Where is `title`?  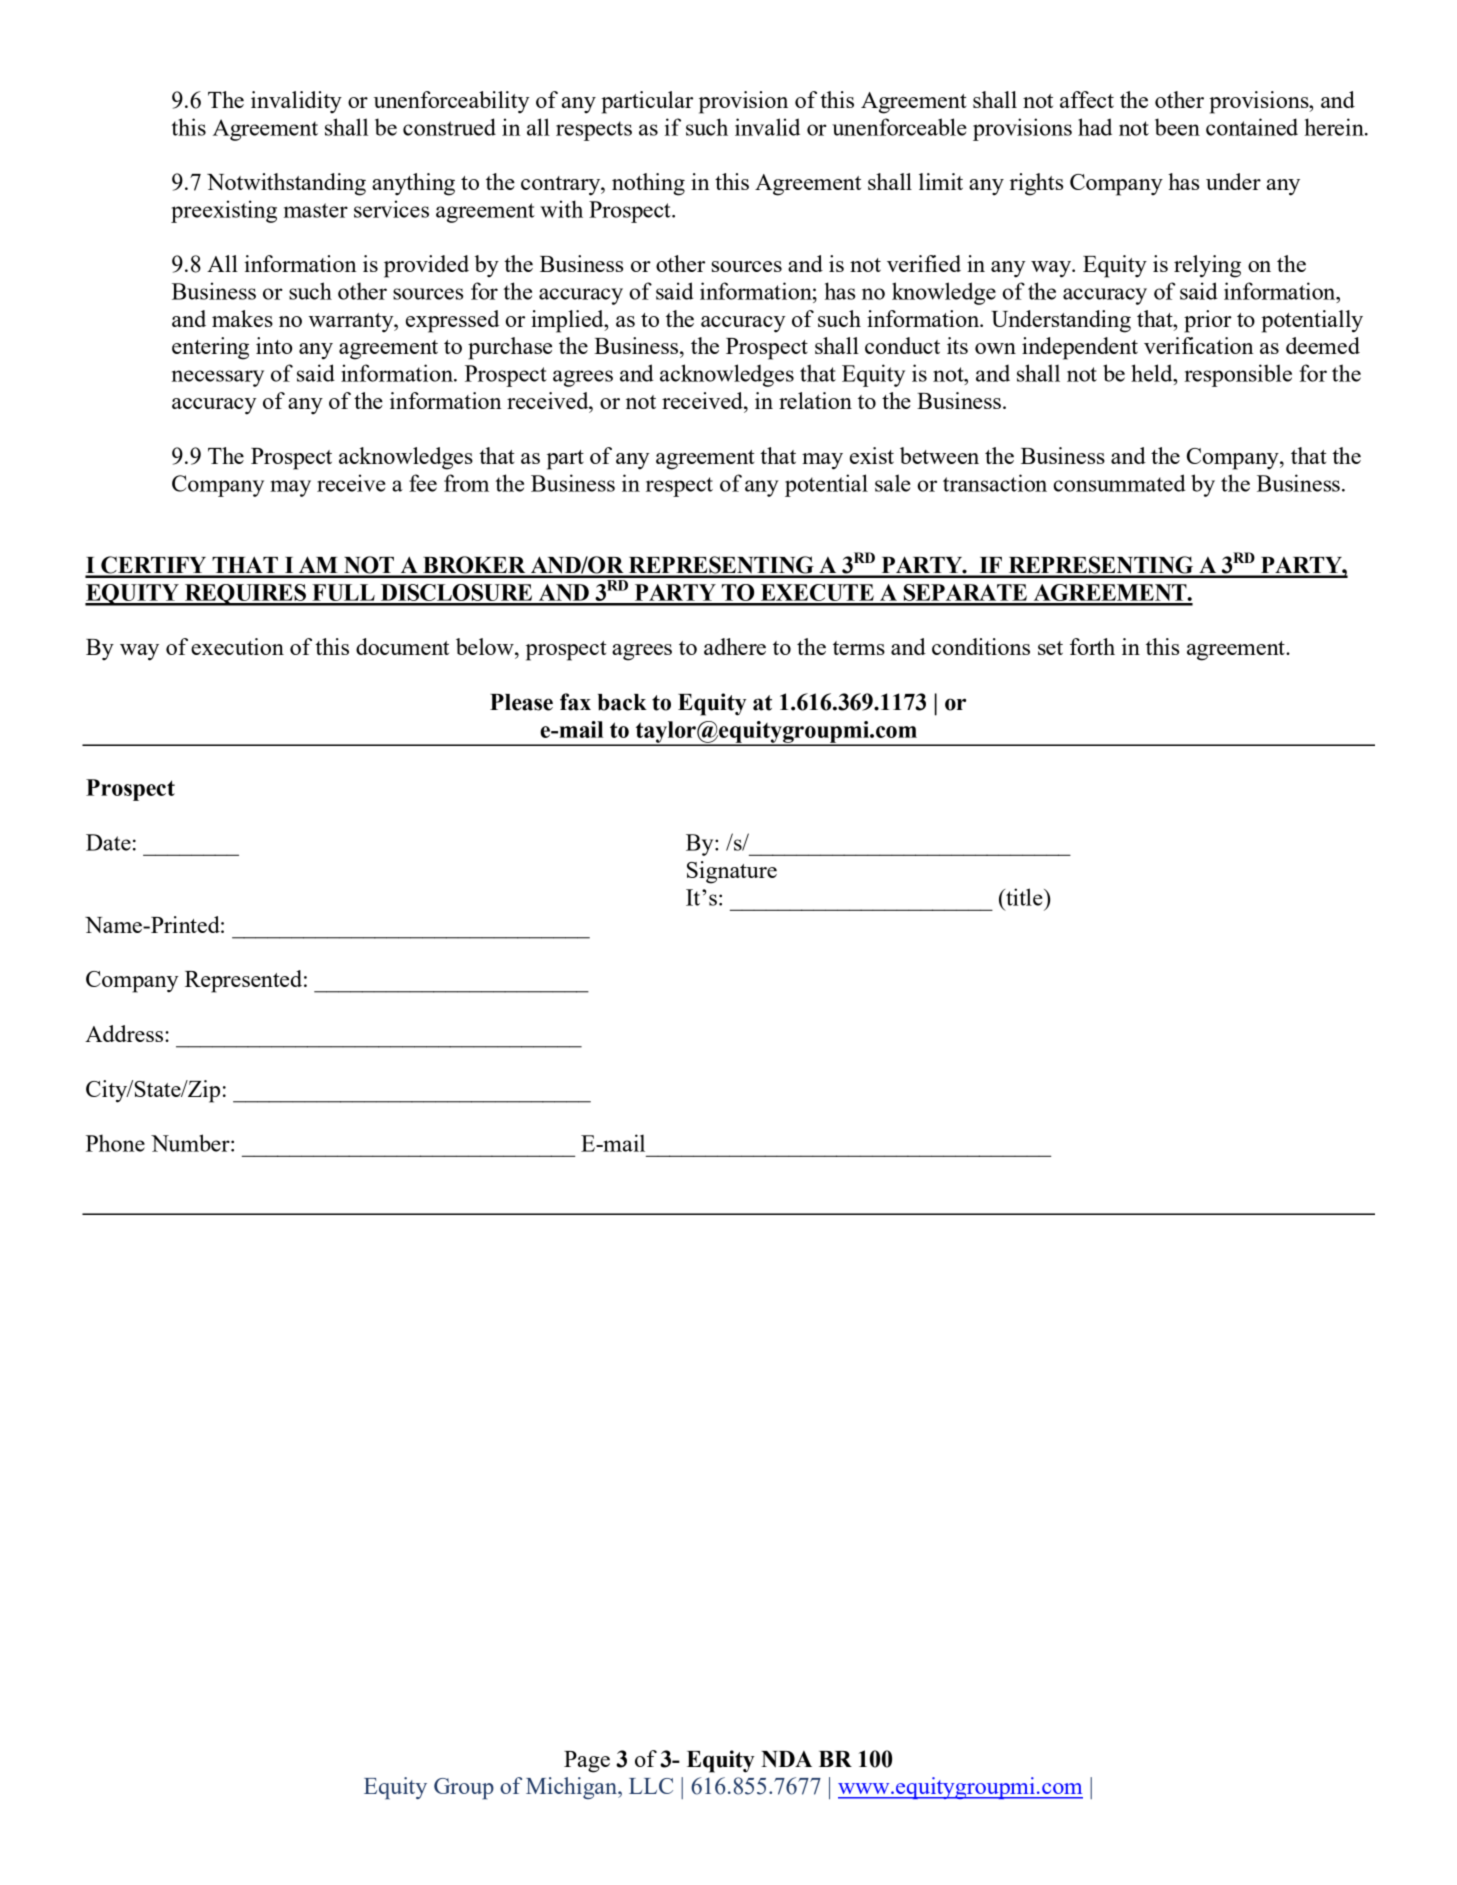 title is located at coordinates (1024, 897).
